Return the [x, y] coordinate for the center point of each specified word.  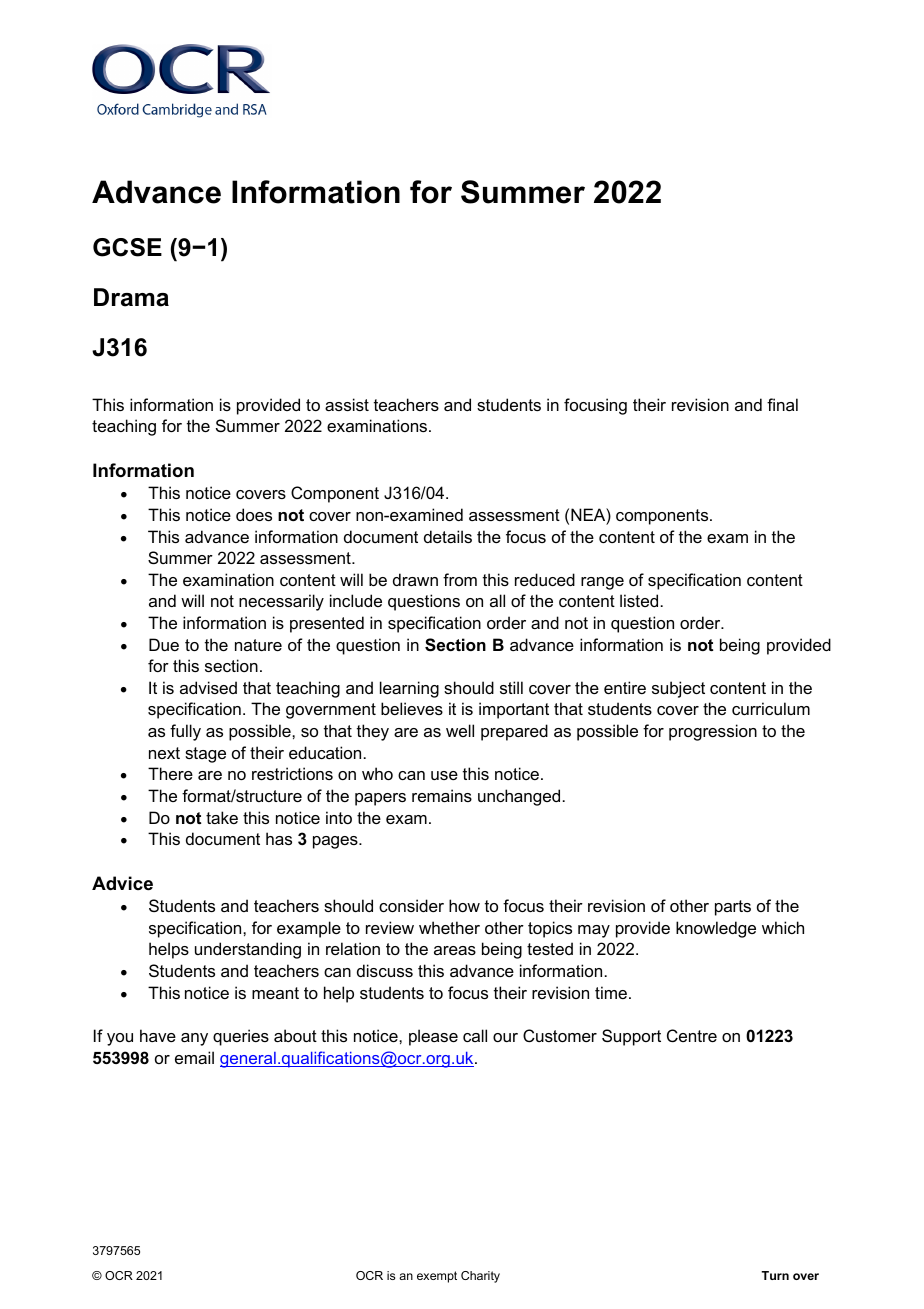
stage [205, 755]
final [782, 404]
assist [347, 404]
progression [713, 732]
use [444, 775]
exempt [437, 1277]
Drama [131, 297]
